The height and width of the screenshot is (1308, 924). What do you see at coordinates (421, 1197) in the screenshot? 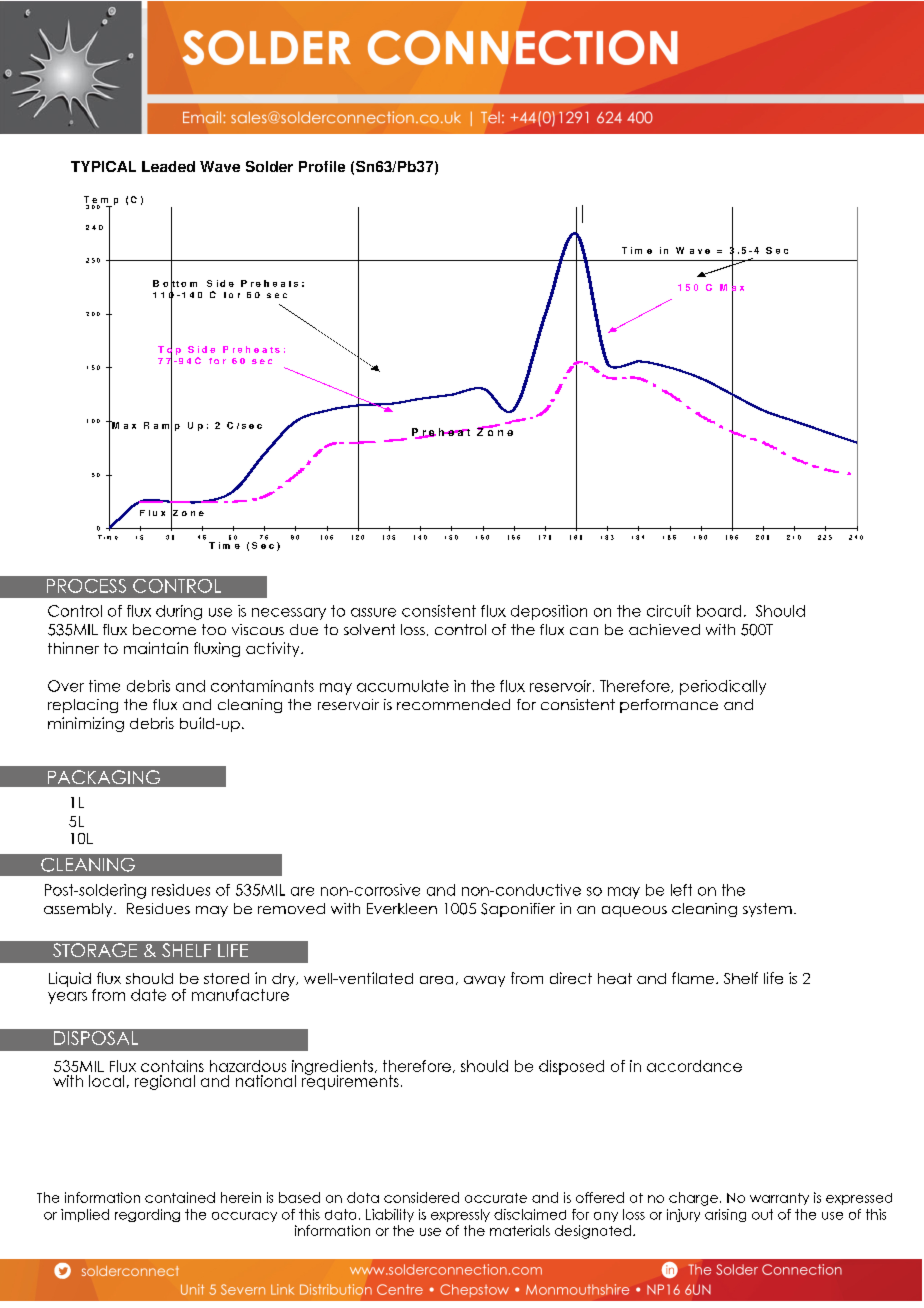
I see `considered` at bounding box center [421, 1197].
